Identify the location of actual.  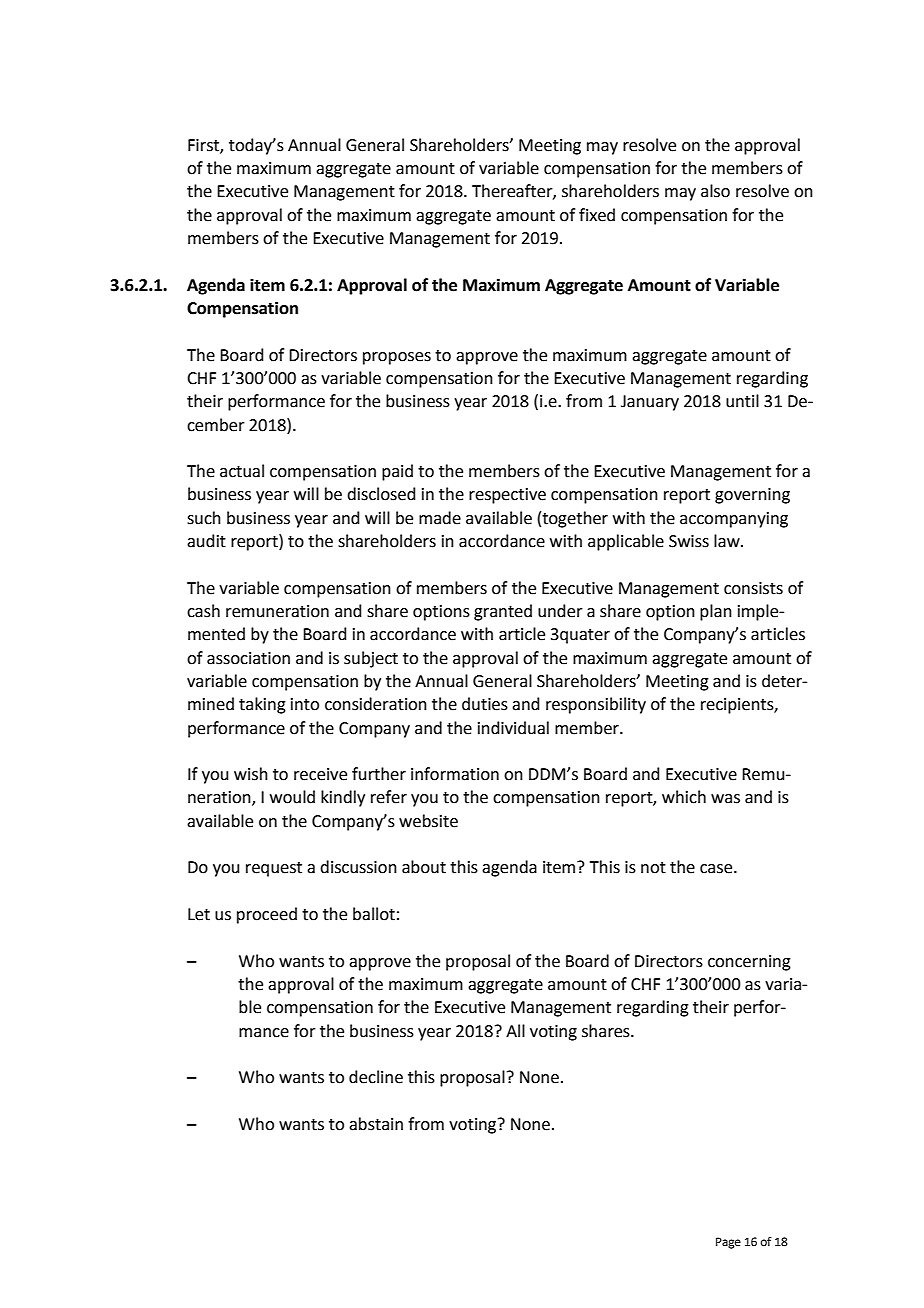
(242, 471).
